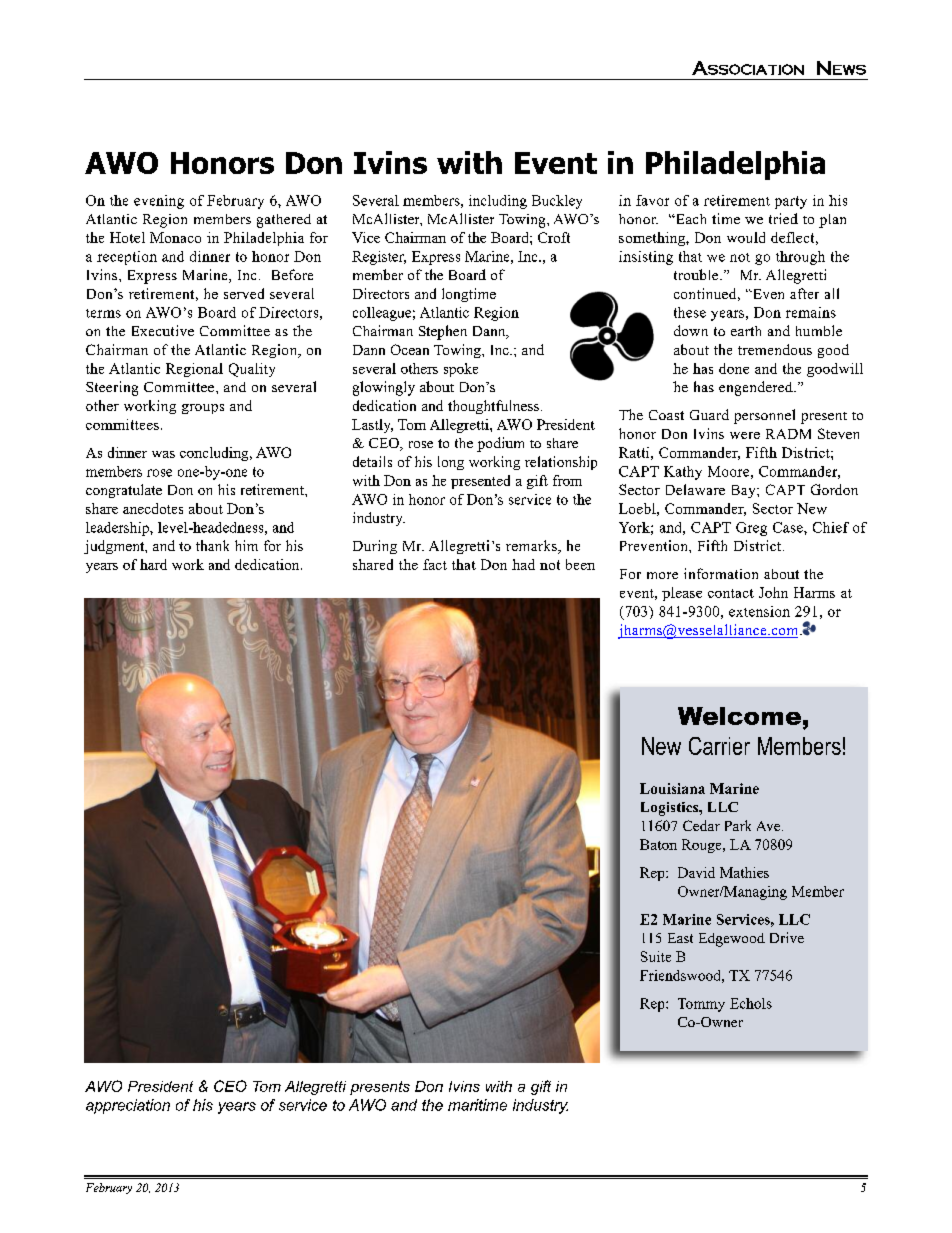 This screenshot has width=952, height=1233. What do you see at coordinates (751, 529) in the screenshot?
I see `Greg` at bounding box center [751, 529].
